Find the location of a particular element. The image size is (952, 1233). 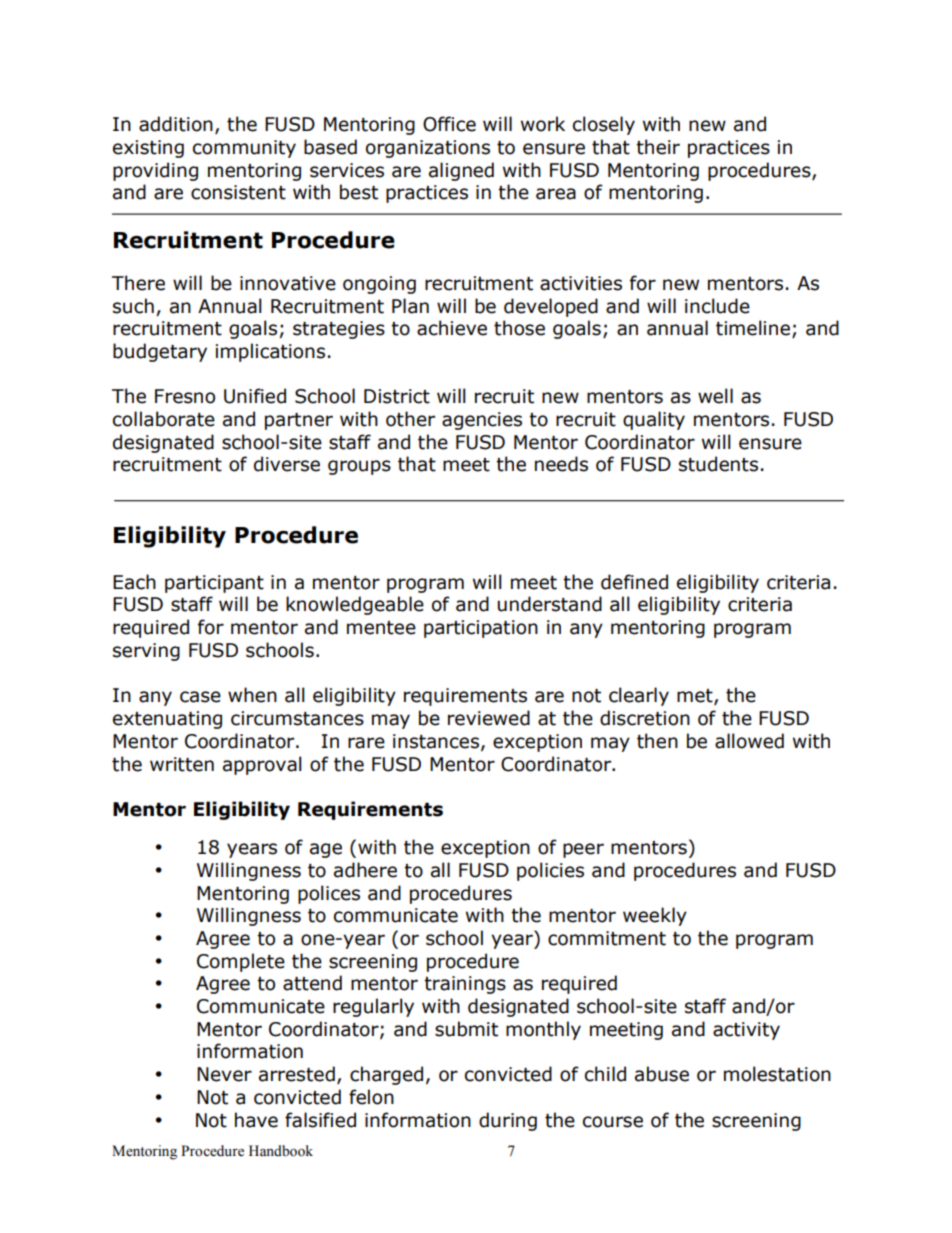

Fresno is located at coordinates (185, 396).
